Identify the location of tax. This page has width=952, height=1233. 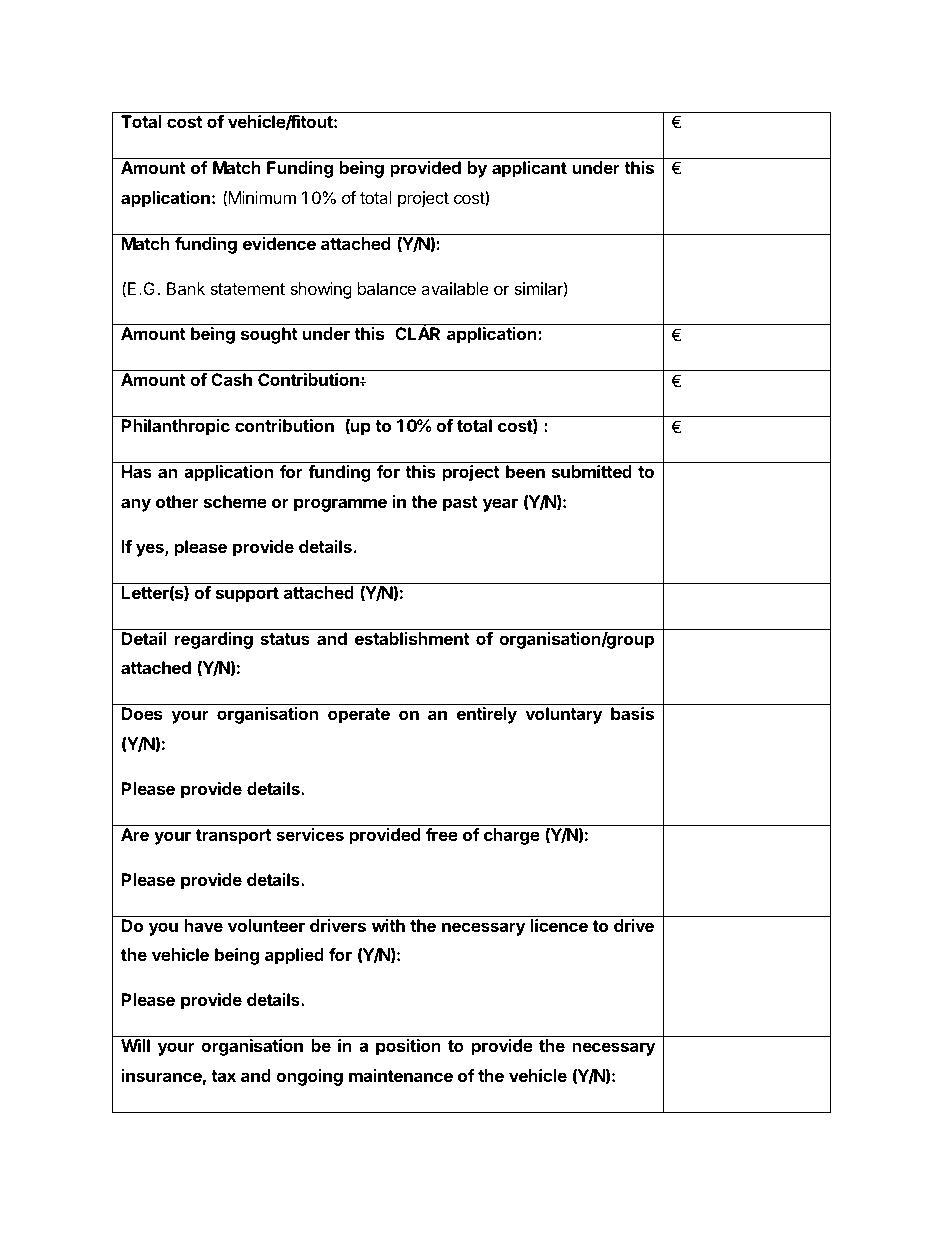
(223, 1076).
